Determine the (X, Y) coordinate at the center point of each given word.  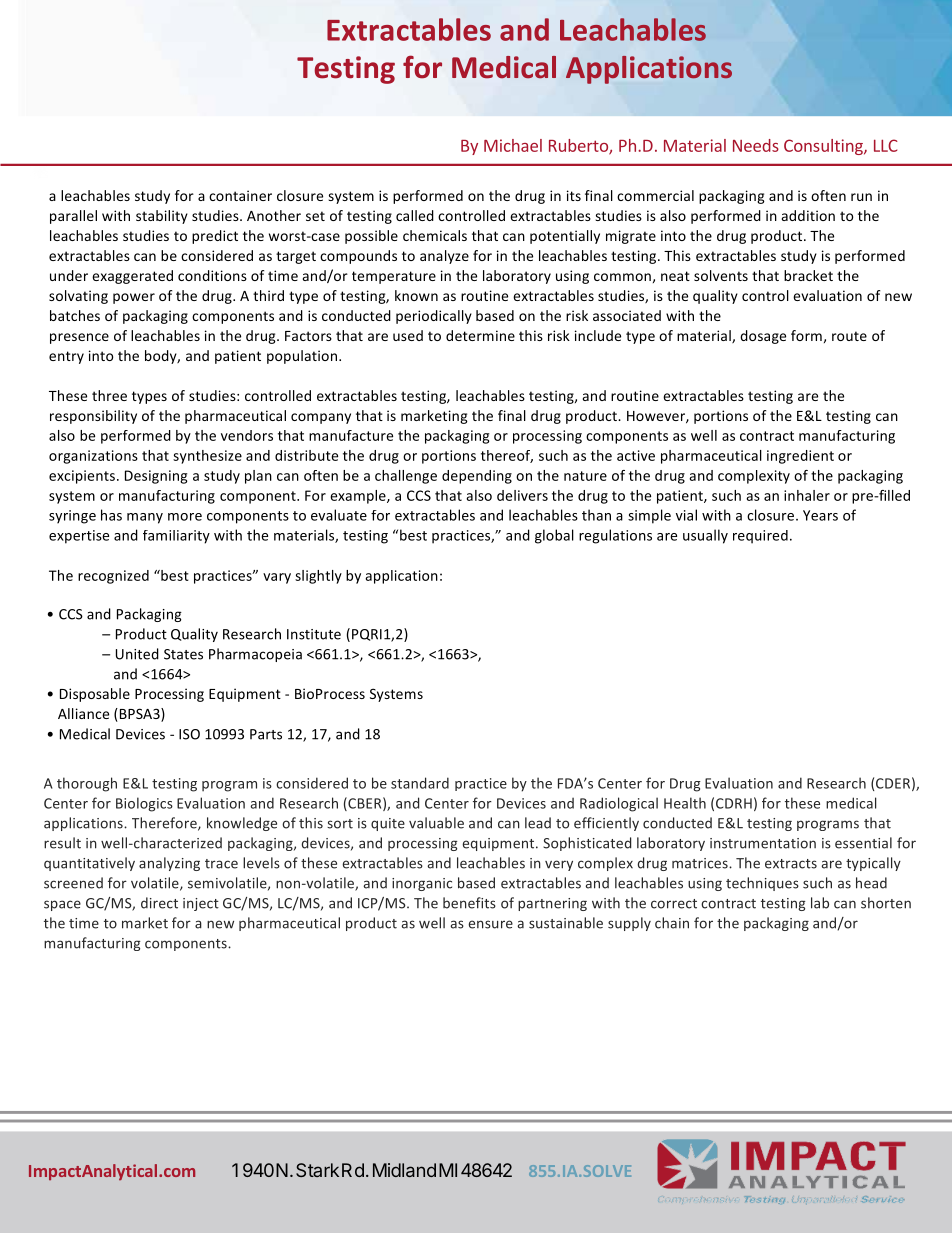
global (554, 536)
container (240, 195)
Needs (756, 145)
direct (159, 903)
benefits (469, 903)
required (760, 537)
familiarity (176, 537)
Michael (513, 145)
